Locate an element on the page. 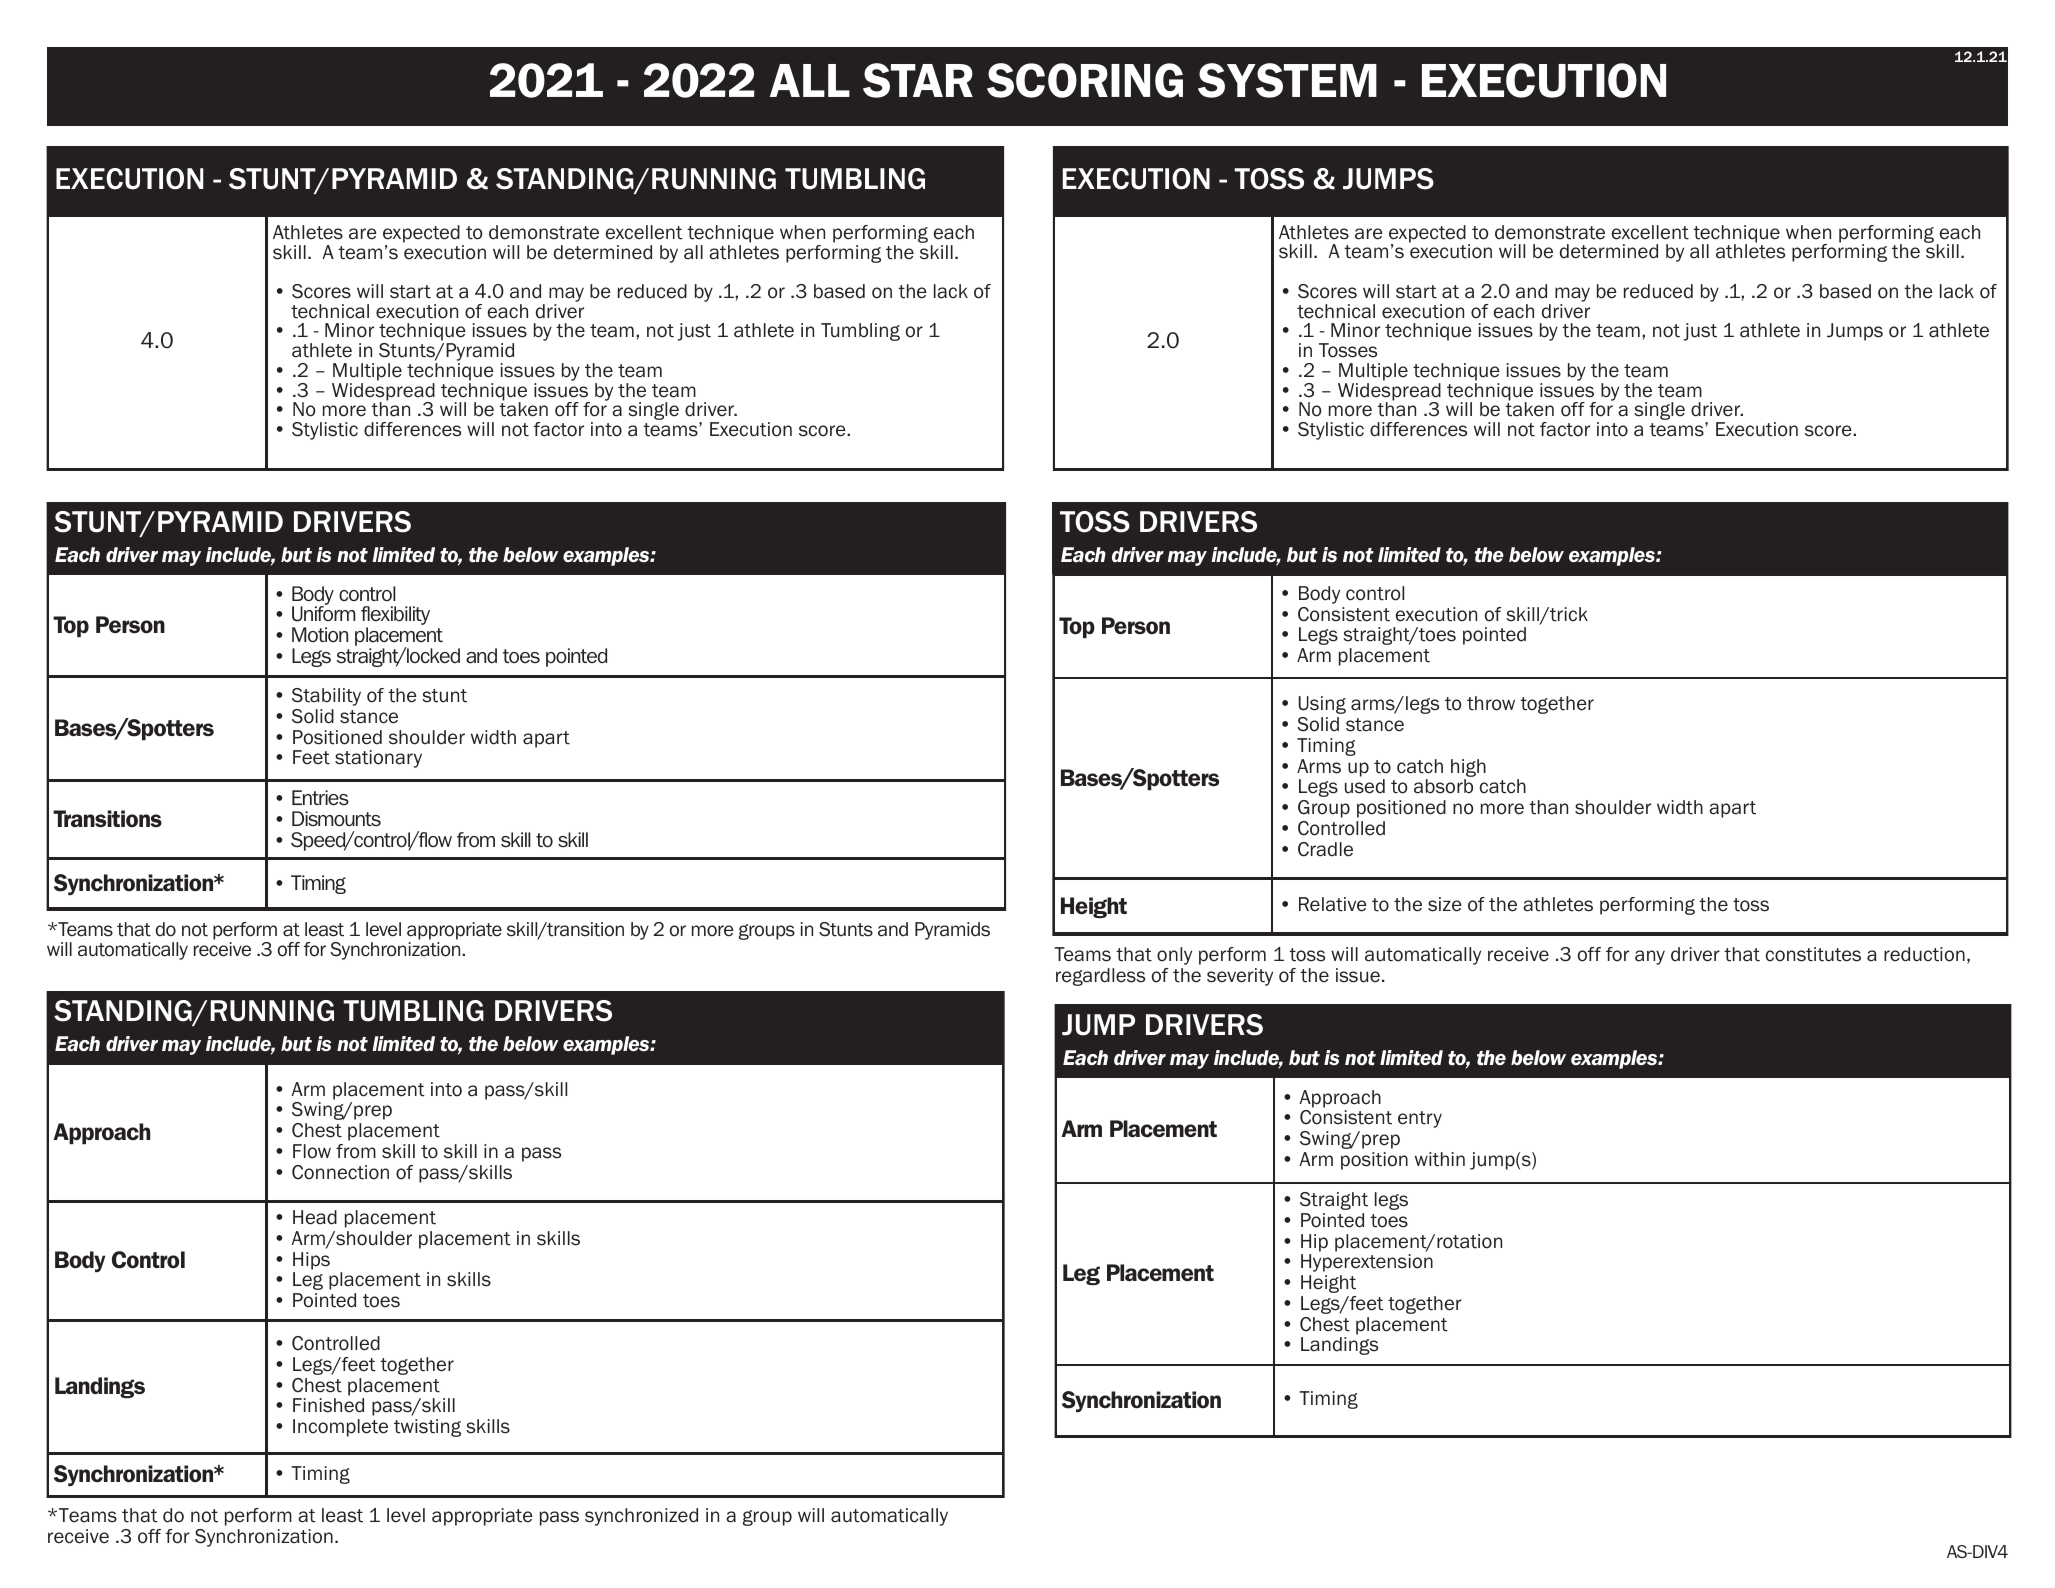 This document has height=1588, width=2055. SYSTEM is located at coordinates (1287, 80).
